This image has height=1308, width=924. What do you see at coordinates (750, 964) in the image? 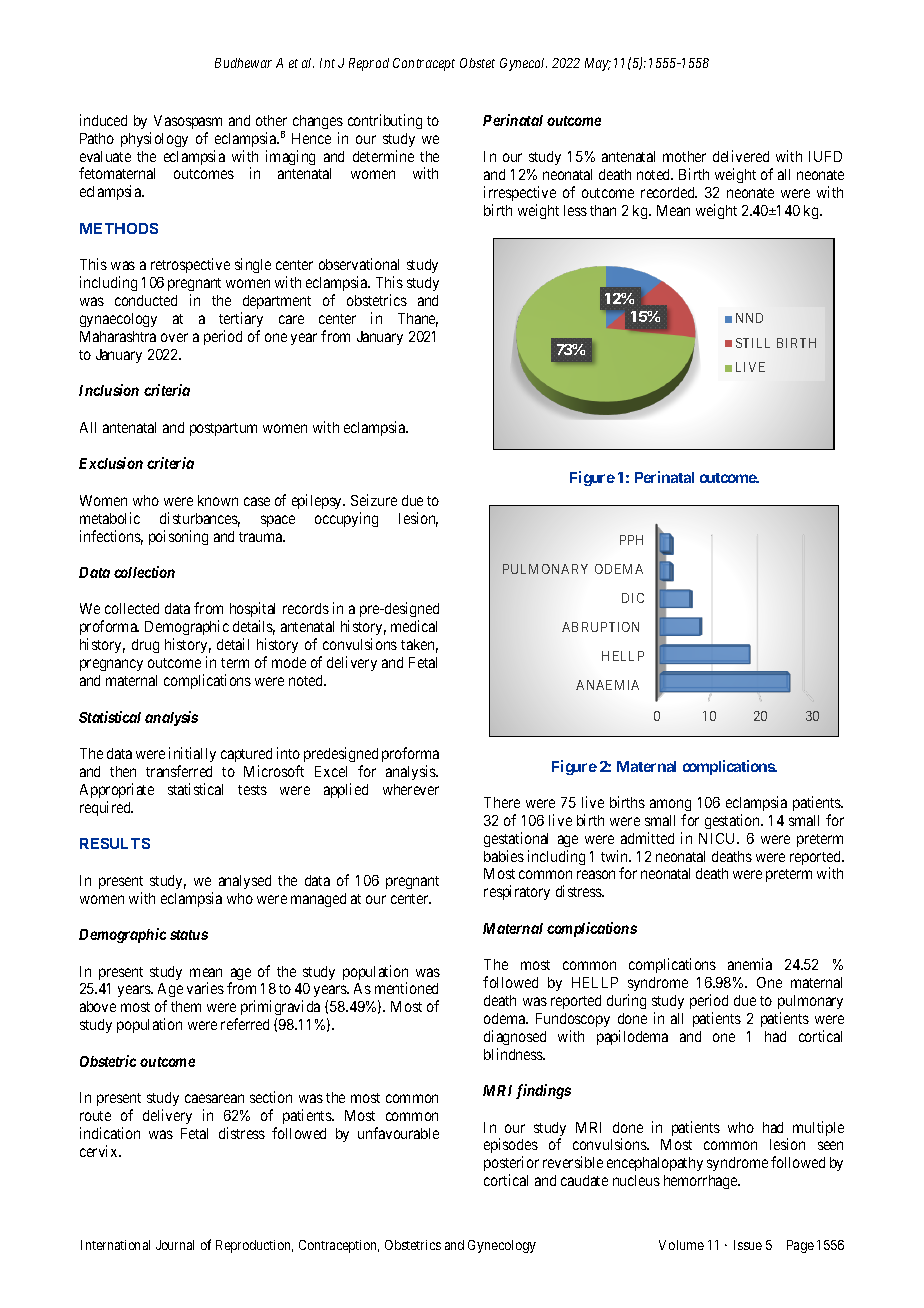
I see `anemia` at bounding box center [750, 964].
